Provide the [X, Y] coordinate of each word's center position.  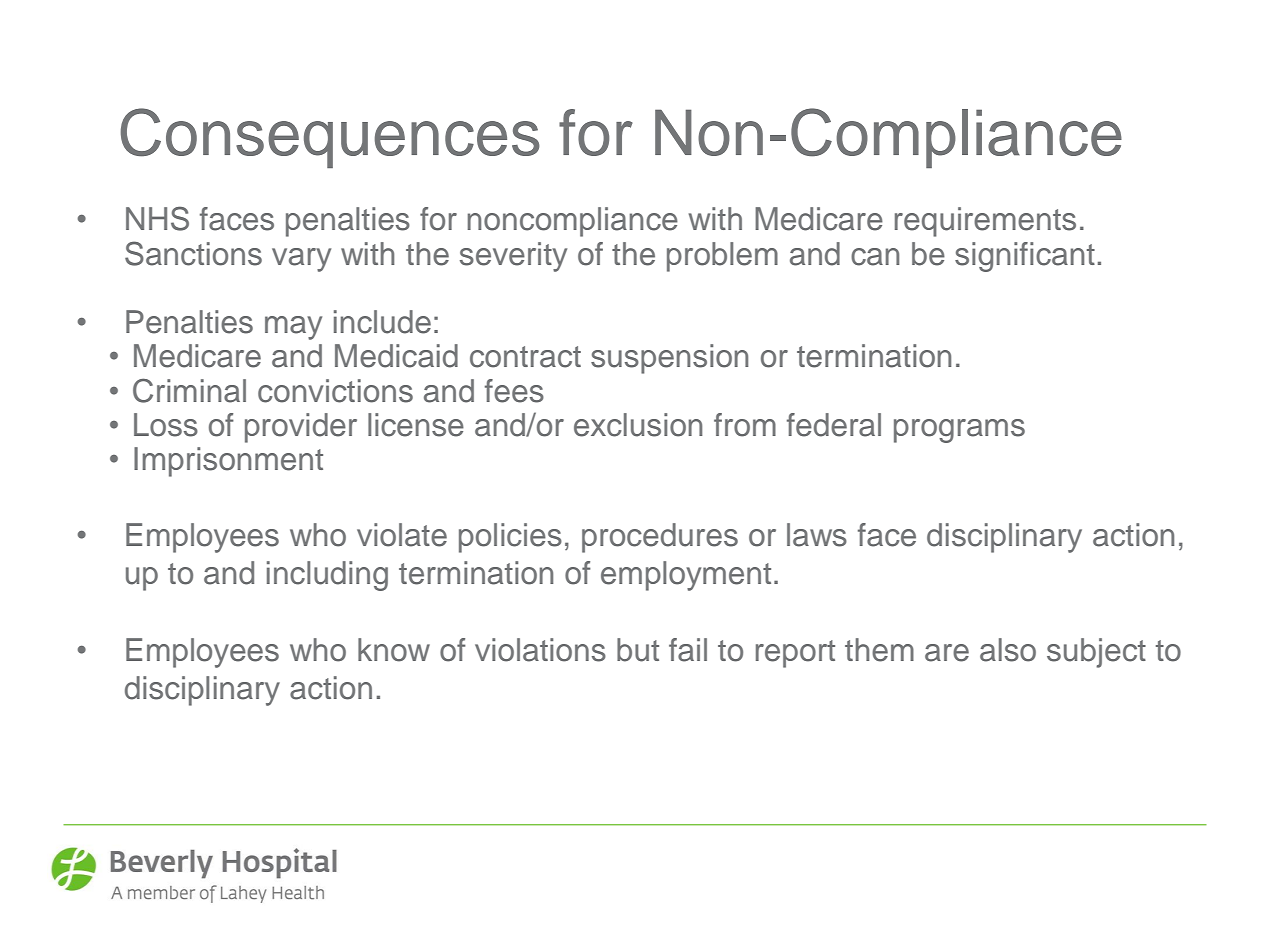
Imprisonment [228, 462]
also [1008, 650]
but [638, 650]
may [293, 328]
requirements [985, 222]
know [394, 650]
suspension [669, 359]
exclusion [638, 425]
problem [722, 257]
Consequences [330, 138]
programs [959, 431]
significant [1025, 257]
